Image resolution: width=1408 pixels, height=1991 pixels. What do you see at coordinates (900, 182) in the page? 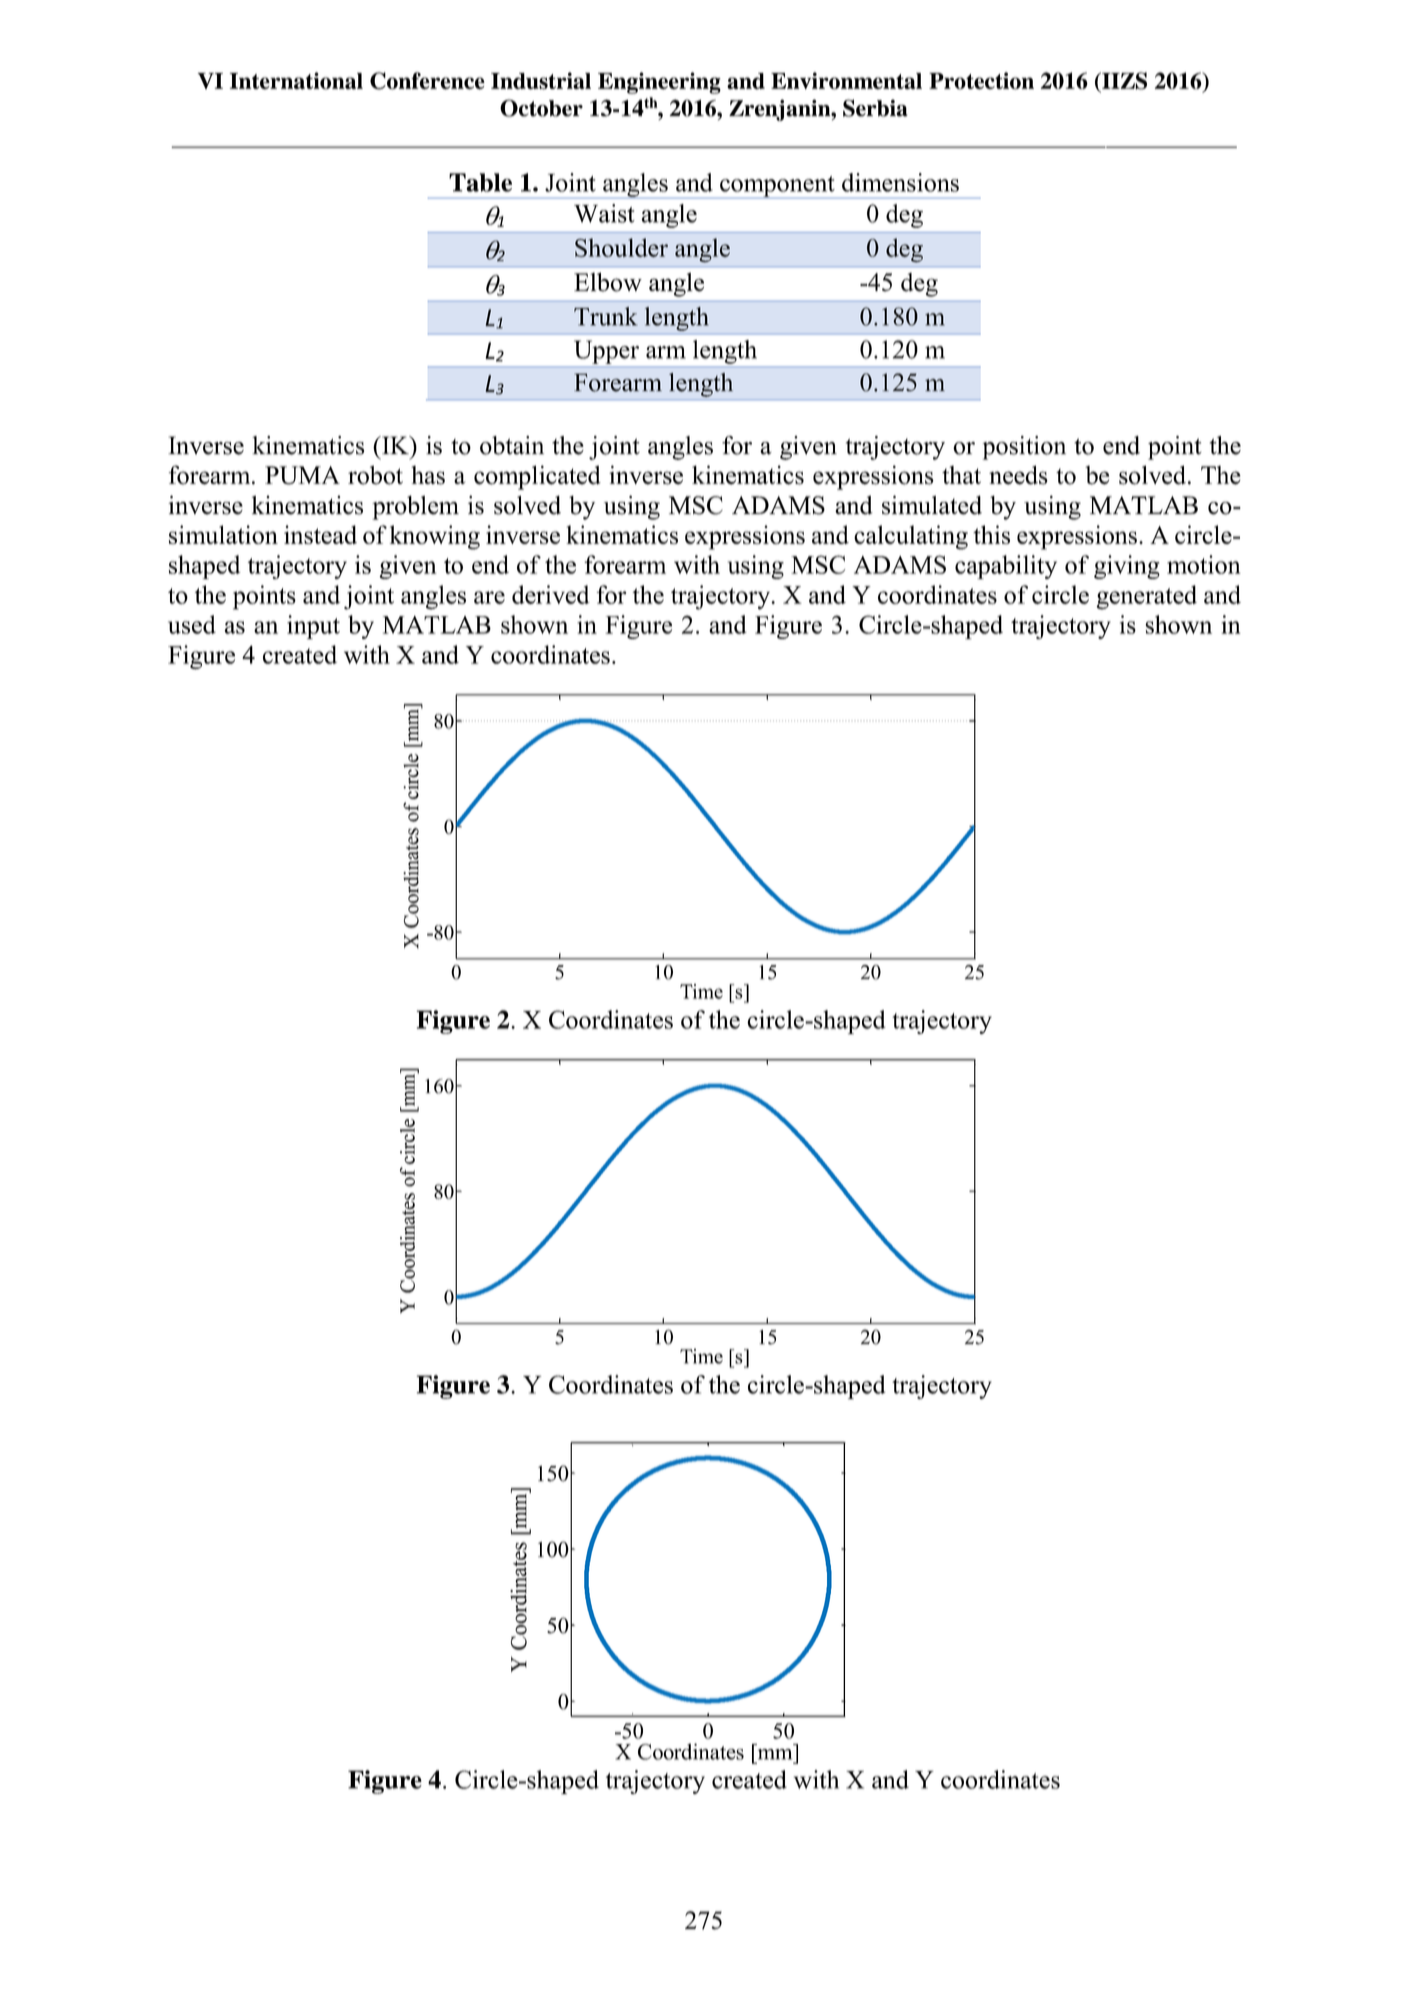
I see `dimensions` at bounding box center [900, 182].
